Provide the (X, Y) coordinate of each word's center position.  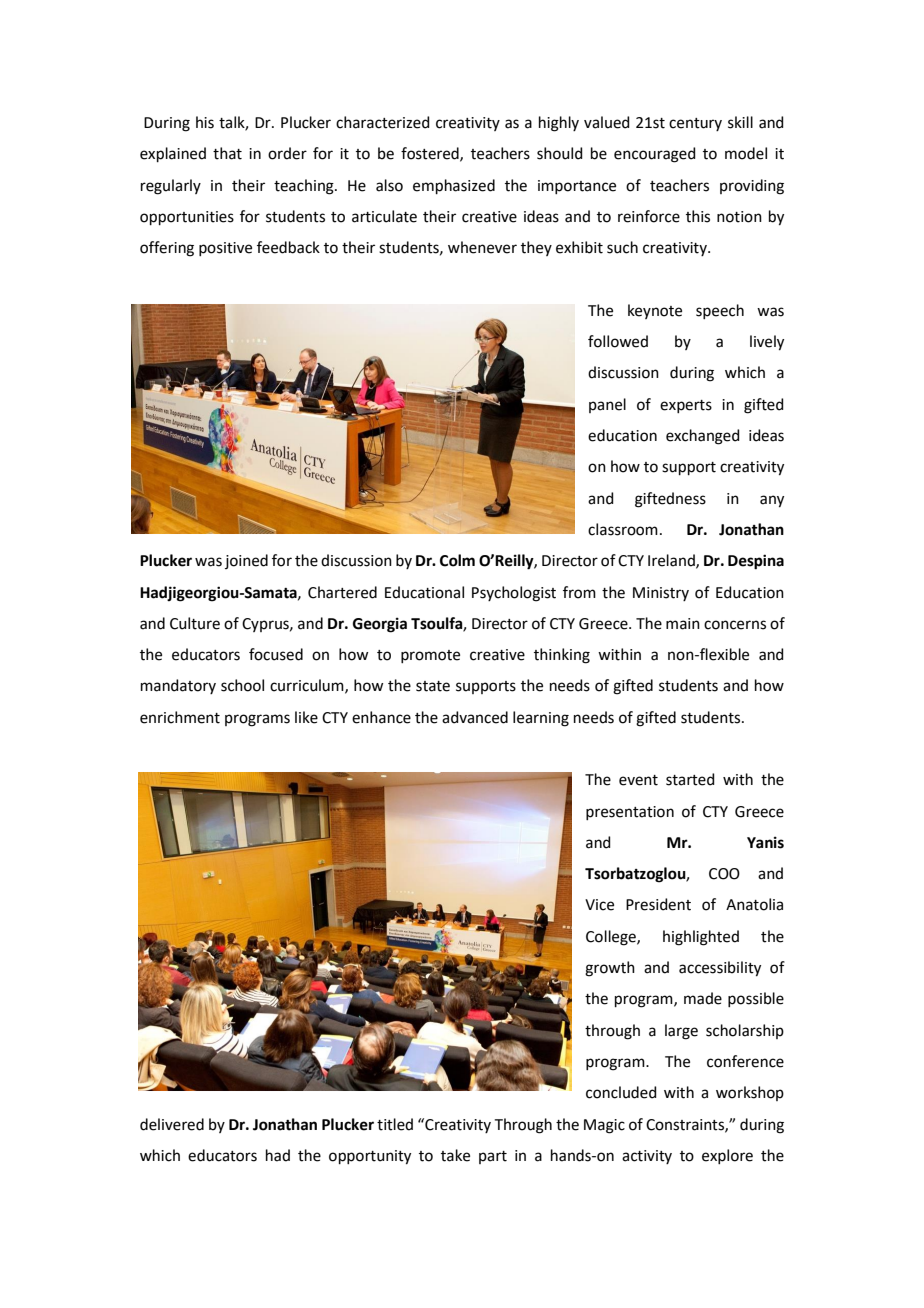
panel (607, 405)
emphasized (454, 186)
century (695, 124)
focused (276, 654)
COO (724, 874)
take (455, 1155)
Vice (599, 905)
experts (686, 406)
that (227, 153)
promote (430, 656)
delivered (172, 1124)
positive (225, 249)
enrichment (180, 717)
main (683, 624)
